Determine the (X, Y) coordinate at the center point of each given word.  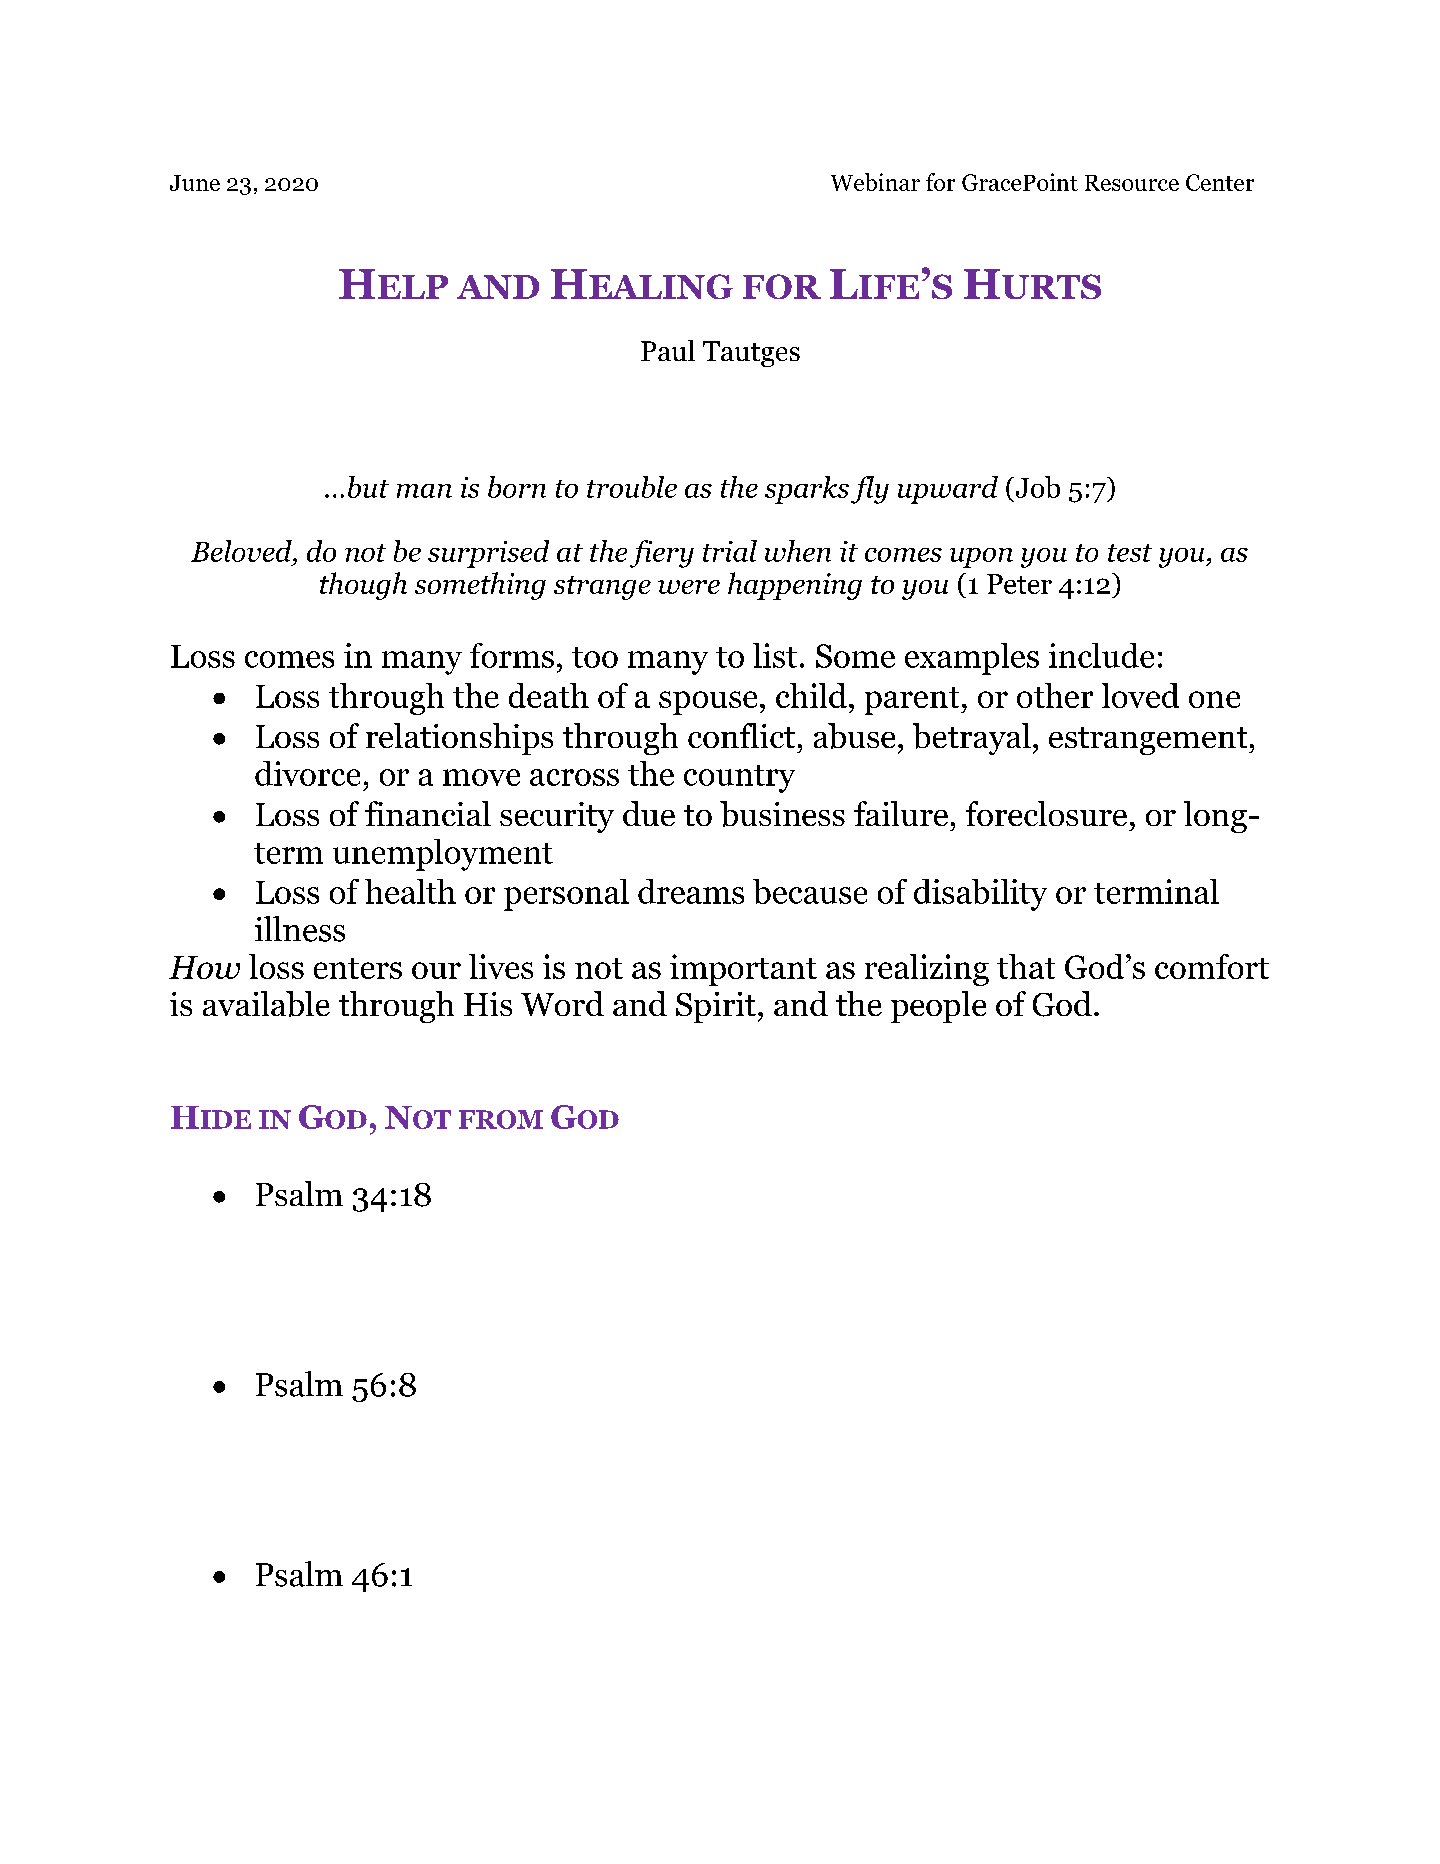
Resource (1132, 183)
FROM (501, 1119)
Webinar (875, 182)
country (739, 779)
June (195, 183)
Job (1036, 487)
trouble (632, 487)
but (368, 487)
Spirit (716, 1007)
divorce (307, 773)
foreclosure (1046, 813)
